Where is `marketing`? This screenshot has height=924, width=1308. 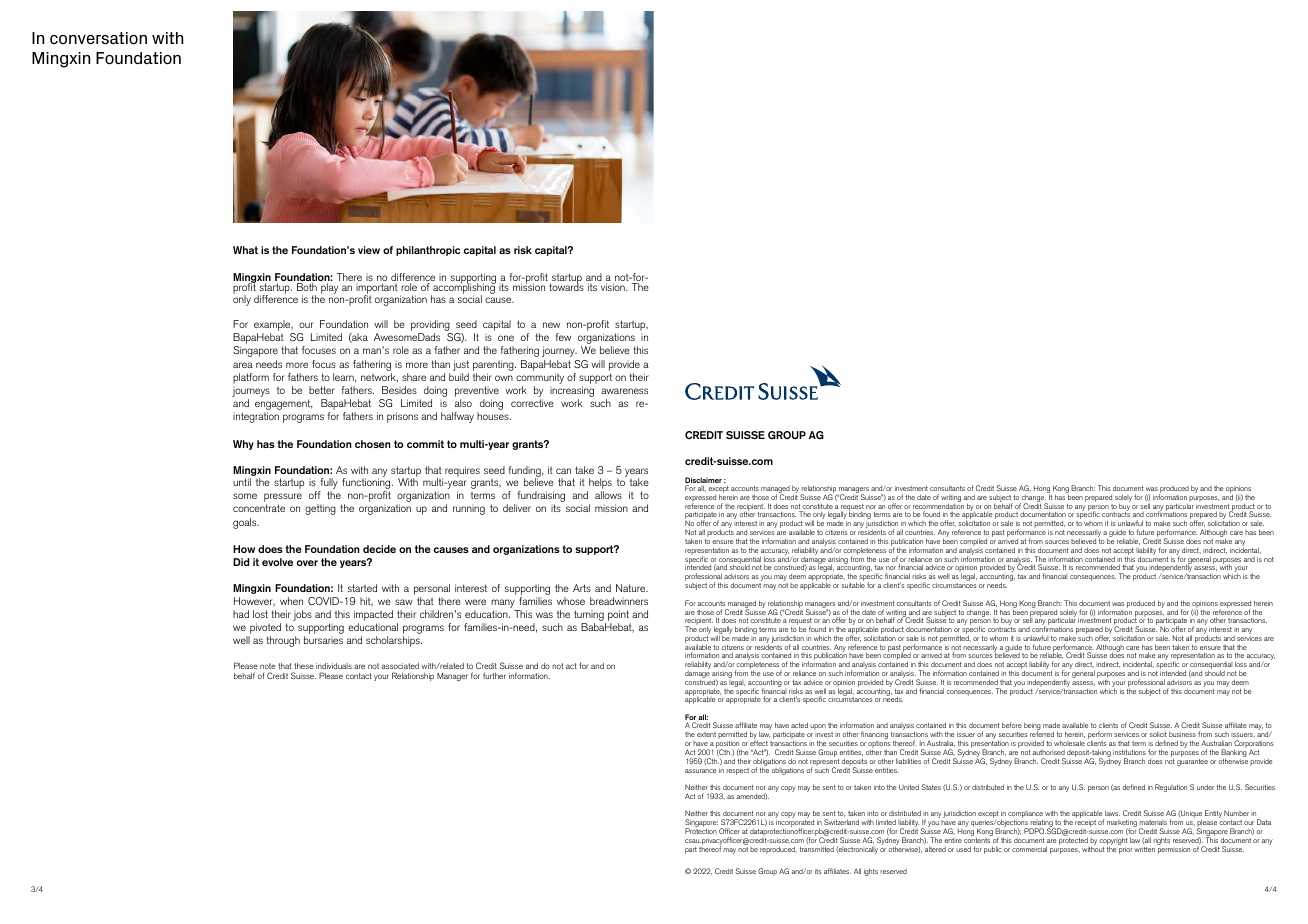
marketing is located at coordinates (1122, 825).
